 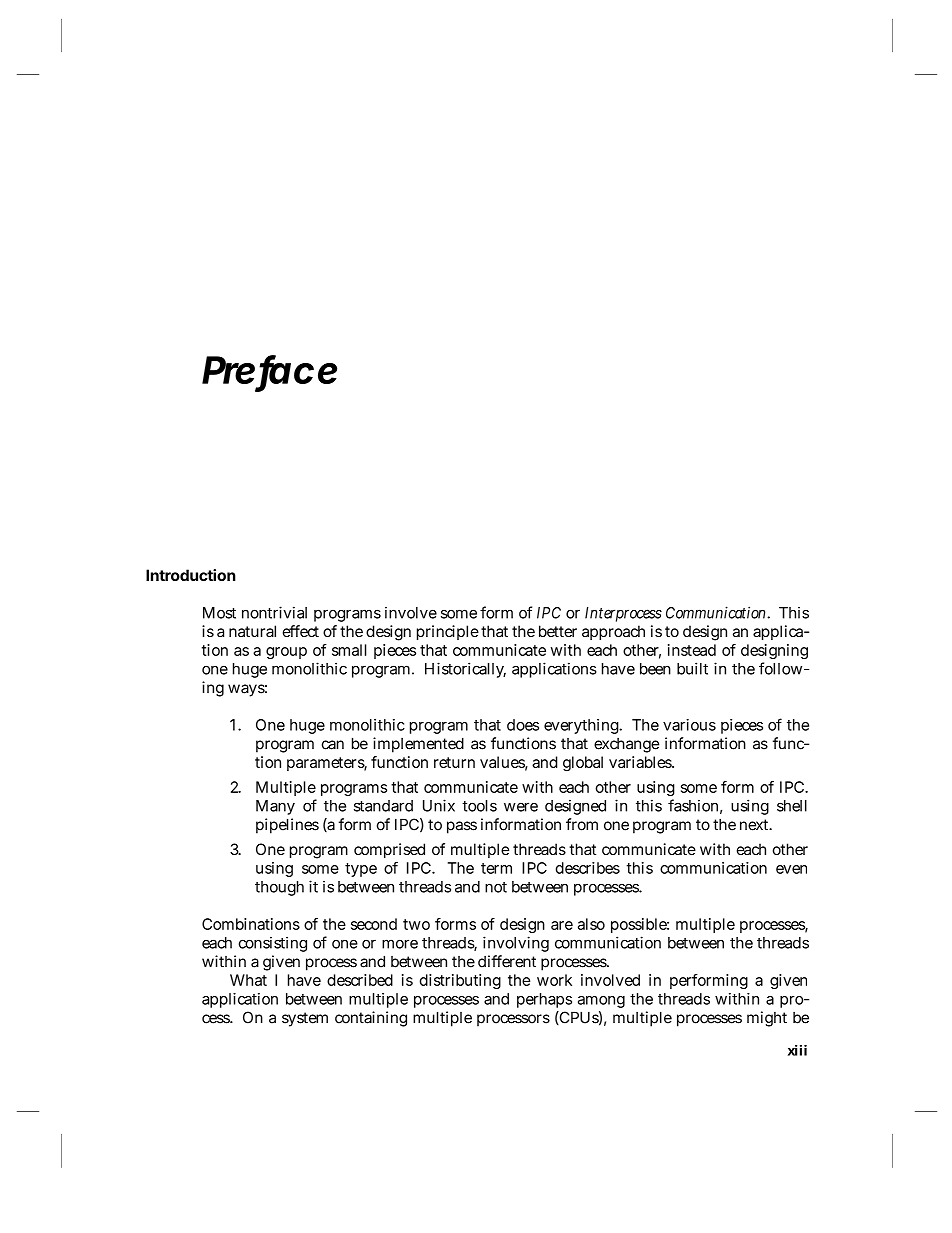 What do you see at coordinates (305, 1019) in the document?
I see `system` at bounding box center [305, 1019].
